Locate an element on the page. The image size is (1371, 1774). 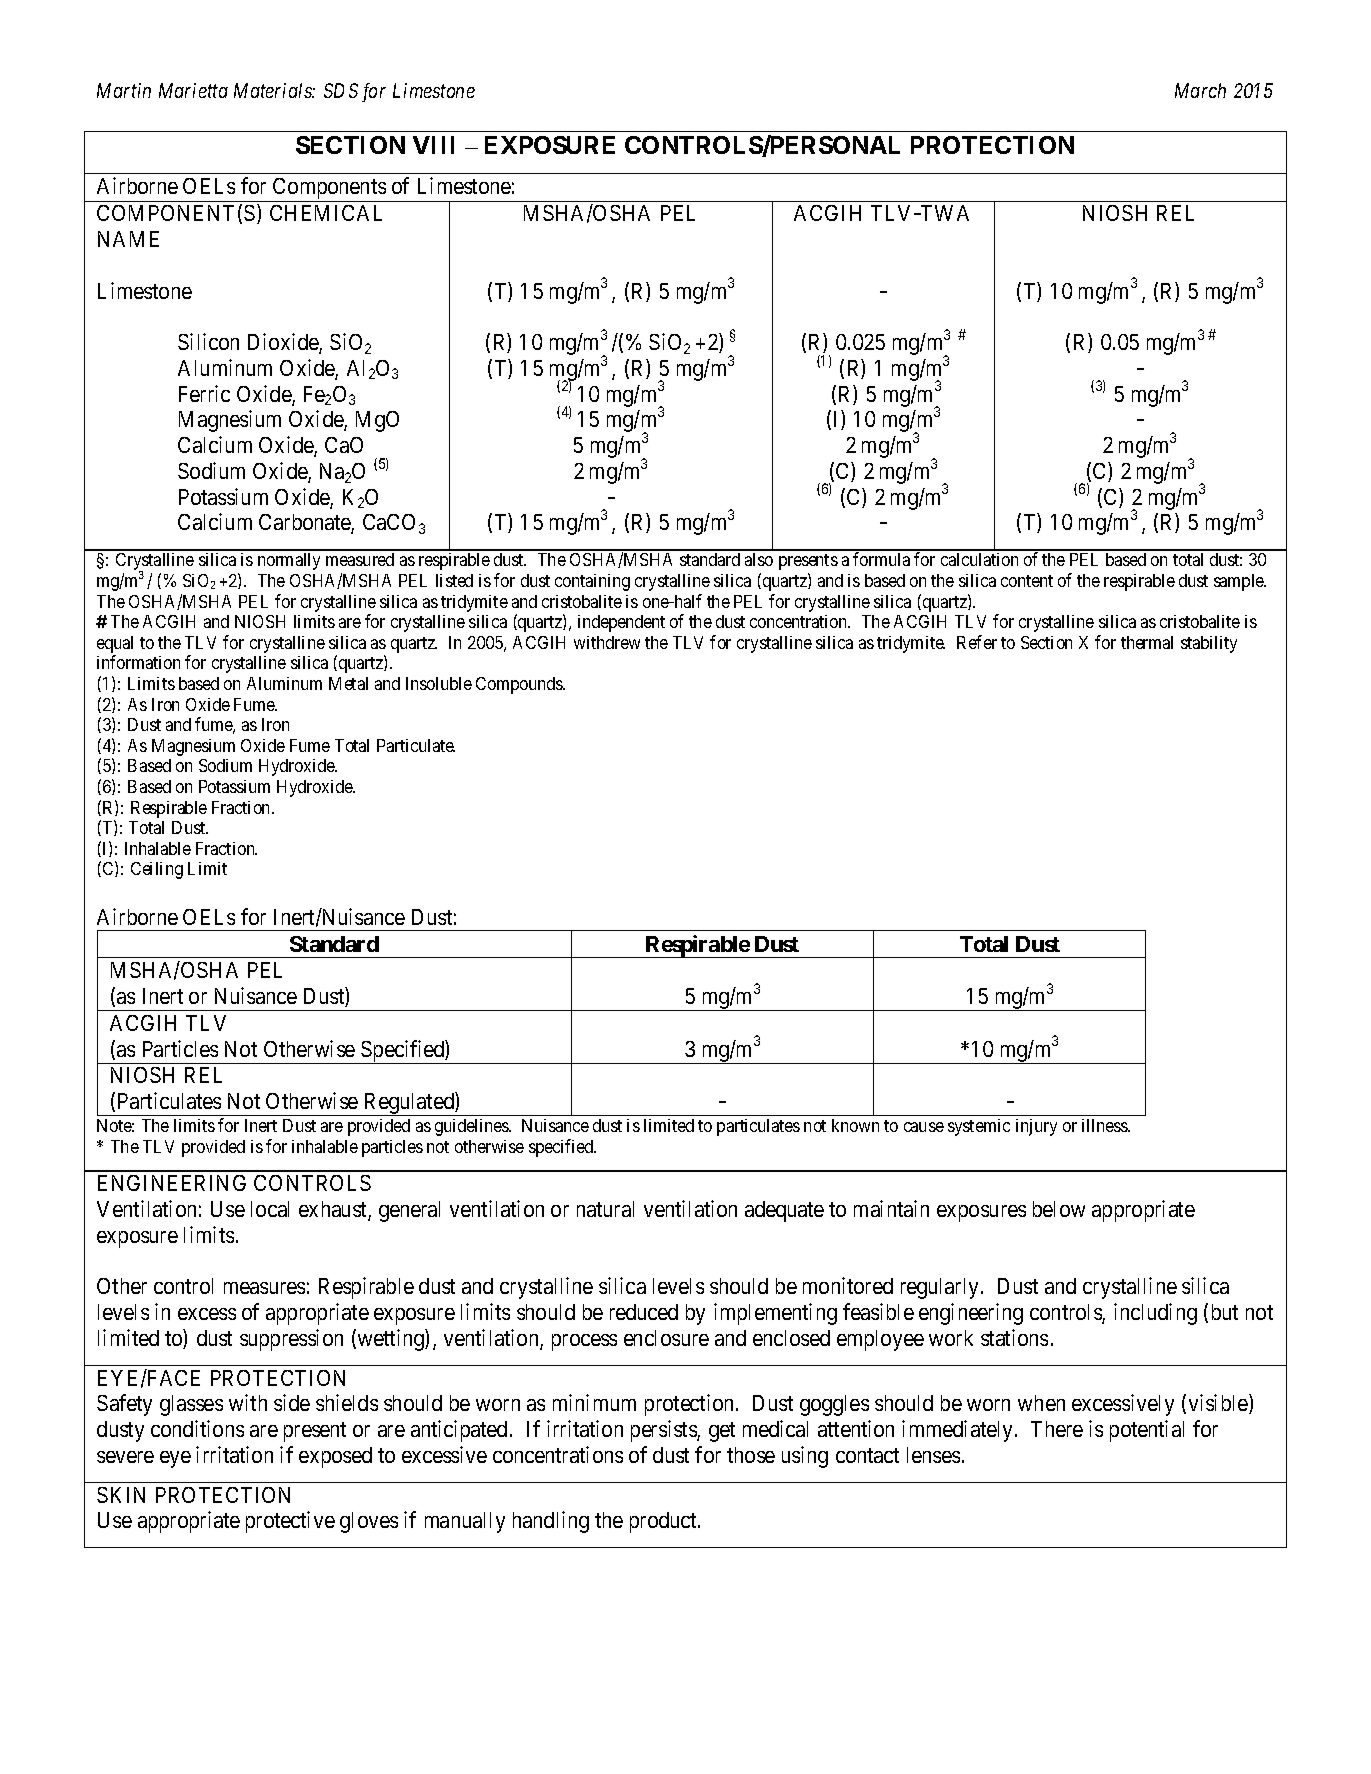
natural is located at coordinates (605, 1209).
